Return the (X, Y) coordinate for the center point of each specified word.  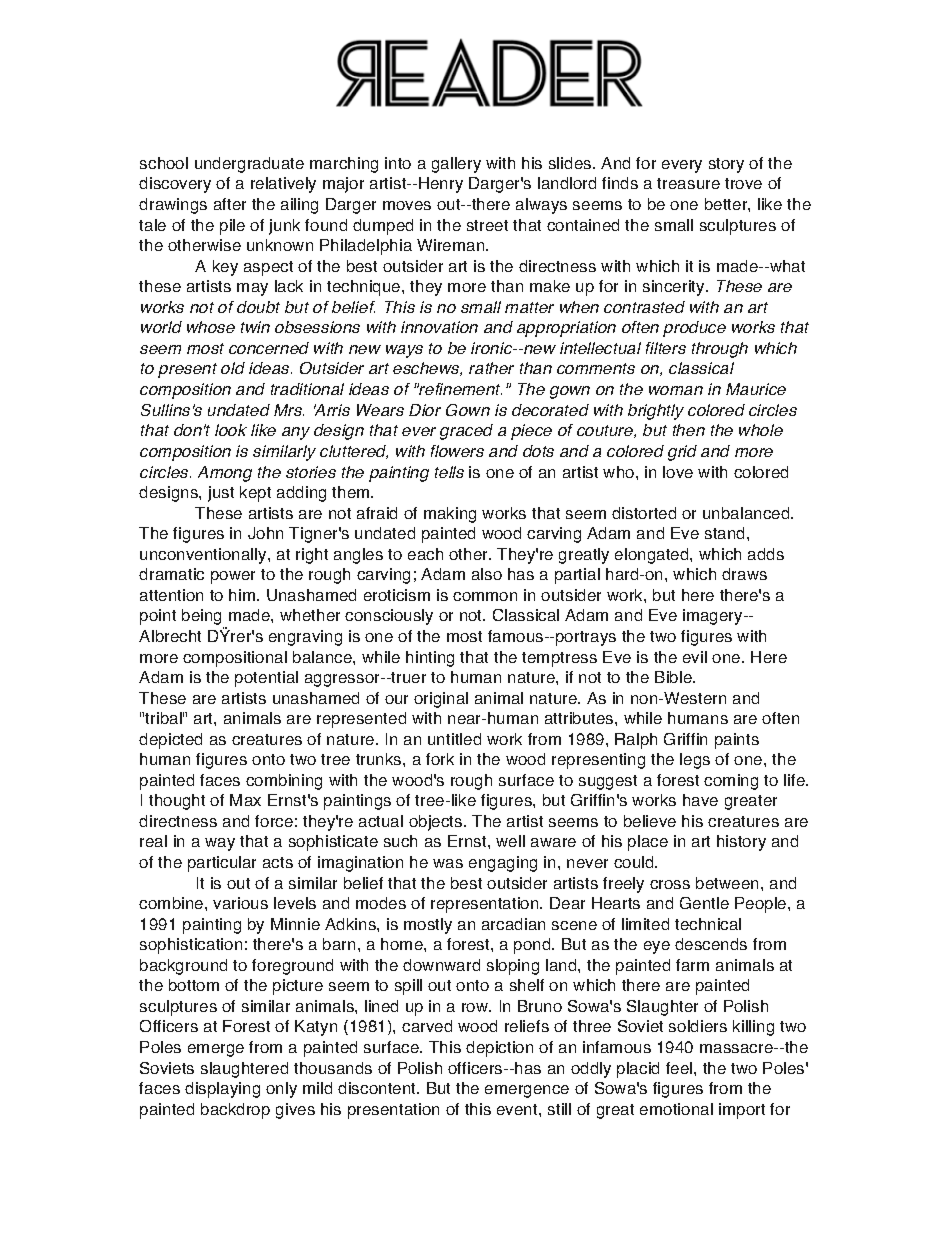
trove (743, 183)
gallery (456, 165)
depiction (499, 1049)
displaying (222, 1090)
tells (449, 472)
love (678, 472)
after (230, 204)
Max (245, 800)
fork (440, 759)
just (221, 494)
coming (731, 782)
